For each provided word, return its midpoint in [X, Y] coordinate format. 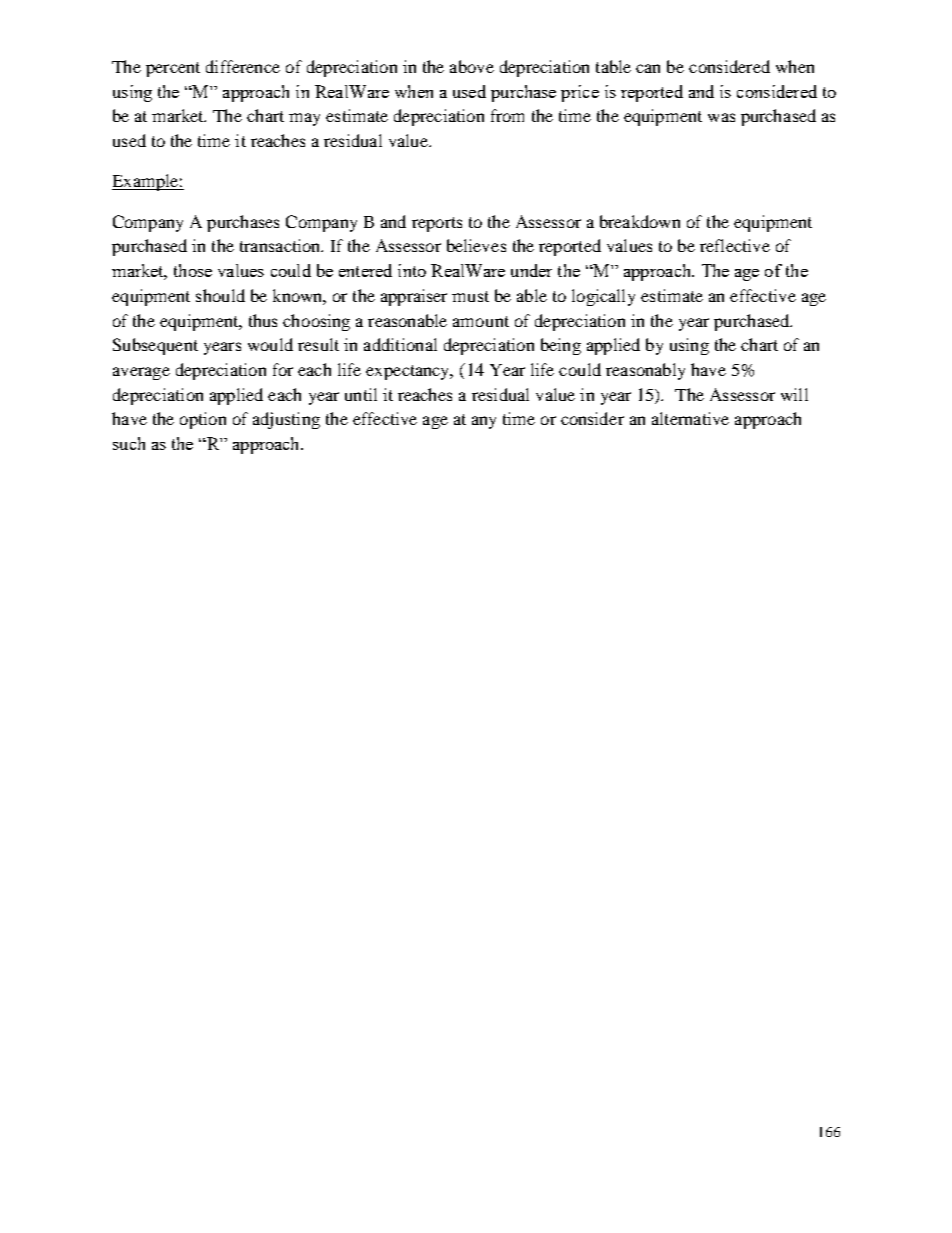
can [648, 68]
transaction [281, 245]
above [472, 66]
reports [437, 224]
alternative [690, 418]
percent [173, 69]
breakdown [640, 221]
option [203, 420]
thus [263, 320]
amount [481, 321]
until [361, 394]
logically [603, 297]
